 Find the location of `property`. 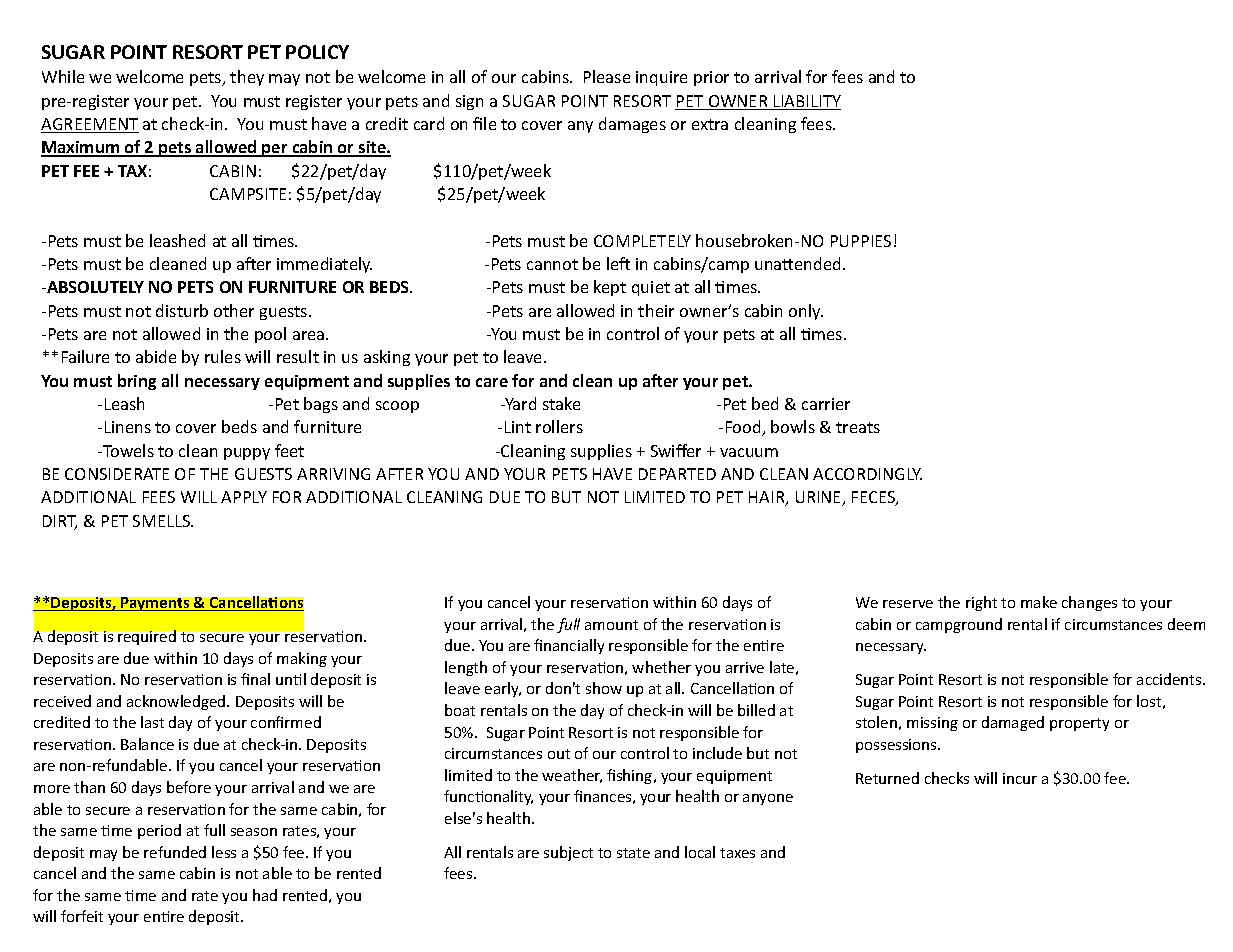

property is located at coordinates (1079, 724).
